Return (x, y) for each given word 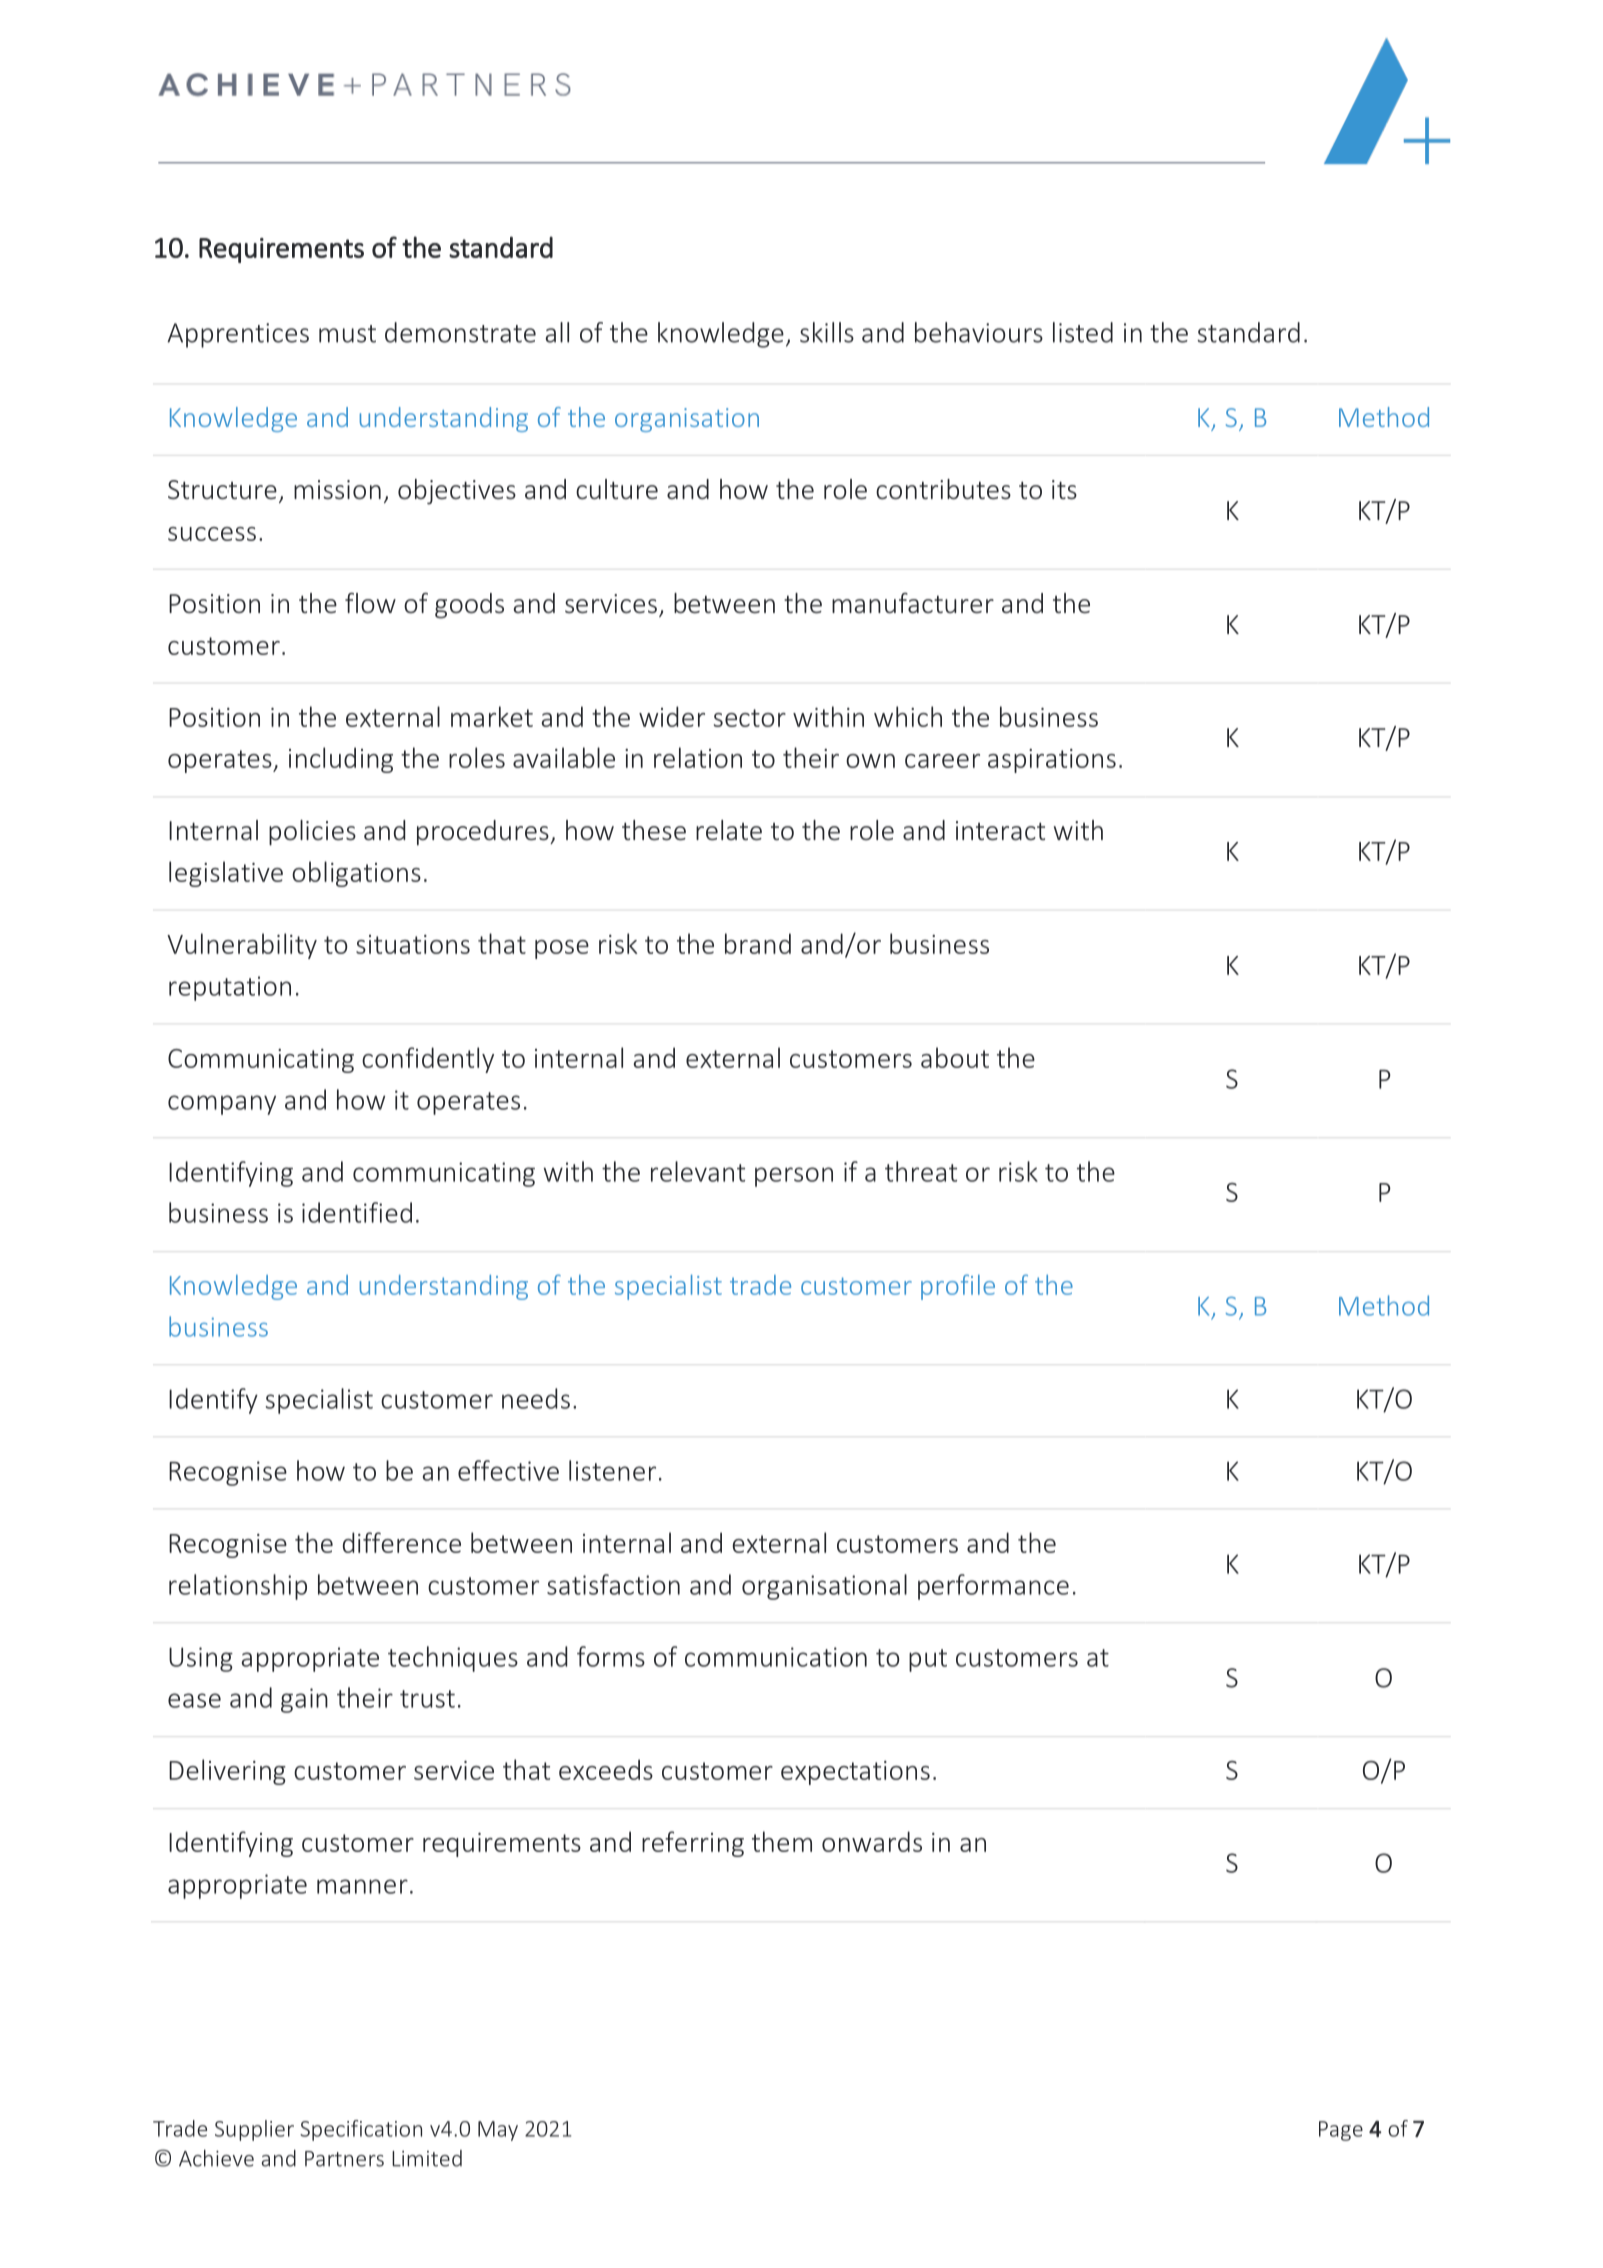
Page (1341, 2131)
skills (827, 332)
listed (1083, 332)
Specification (361, 2130)
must (347, 334)
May (498, 2131)
